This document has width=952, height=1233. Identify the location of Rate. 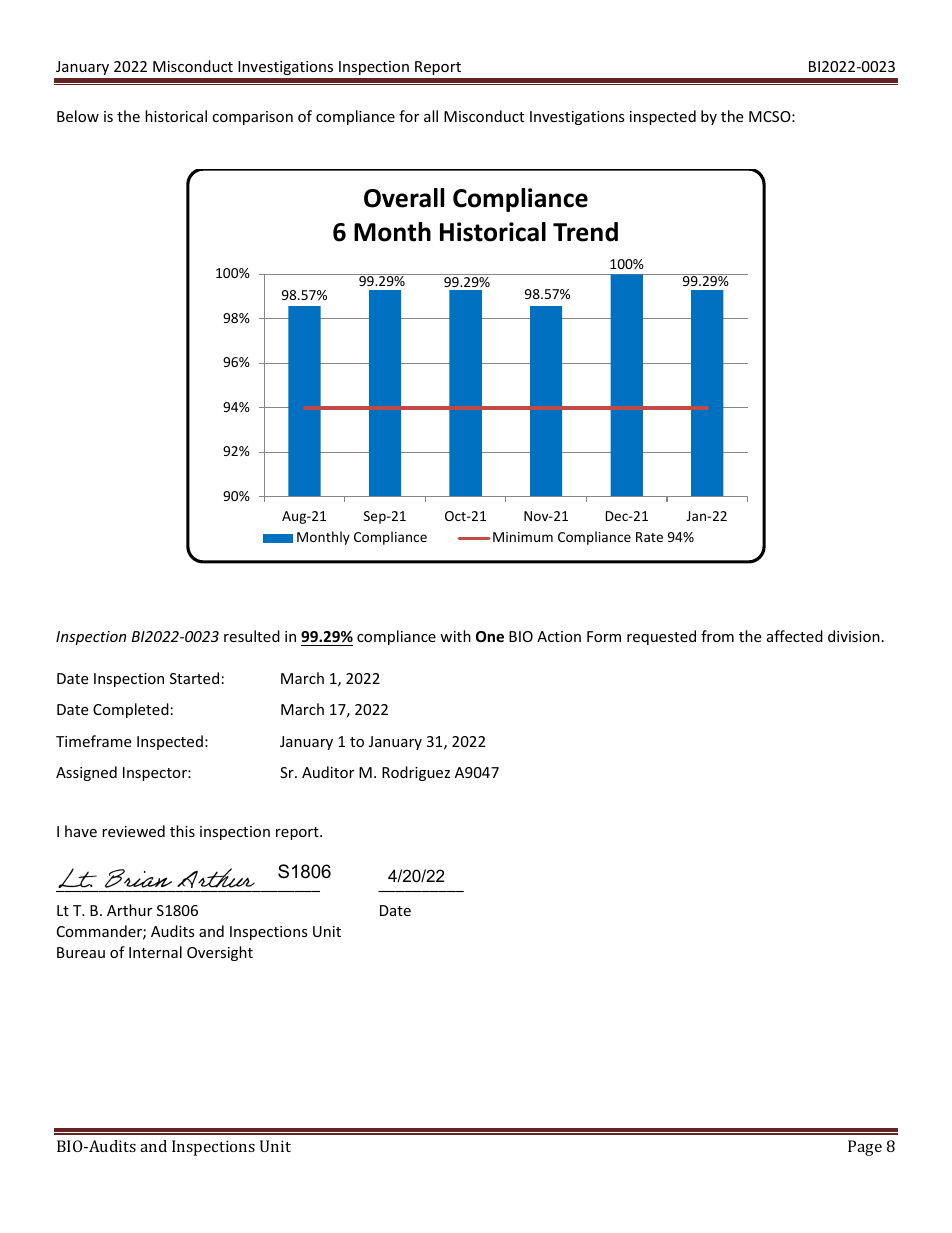
(649, 537).
